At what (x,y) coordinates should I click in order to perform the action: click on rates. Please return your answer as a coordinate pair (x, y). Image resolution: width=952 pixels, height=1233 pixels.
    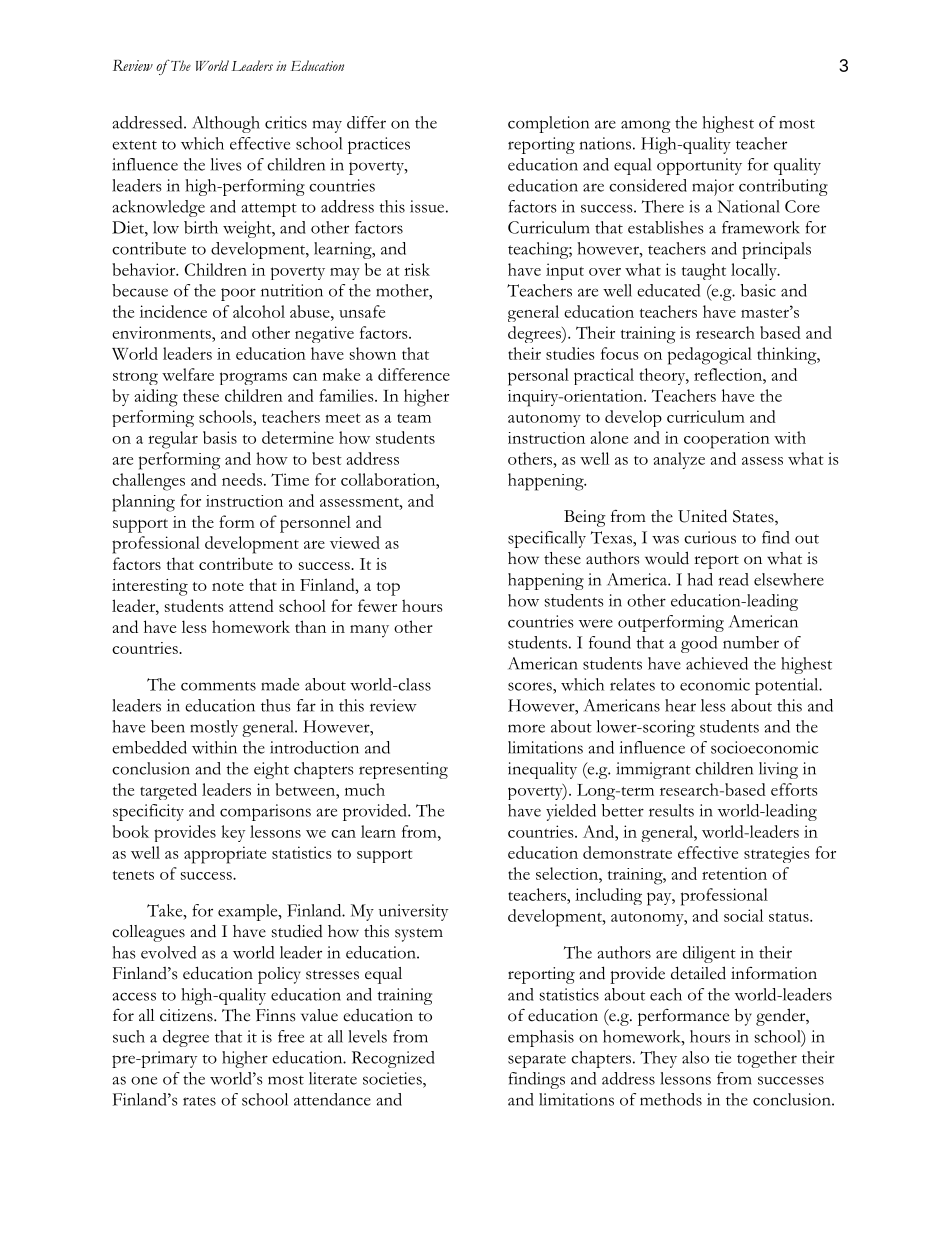
    Looking at the image, I should click on (199, 1101).
